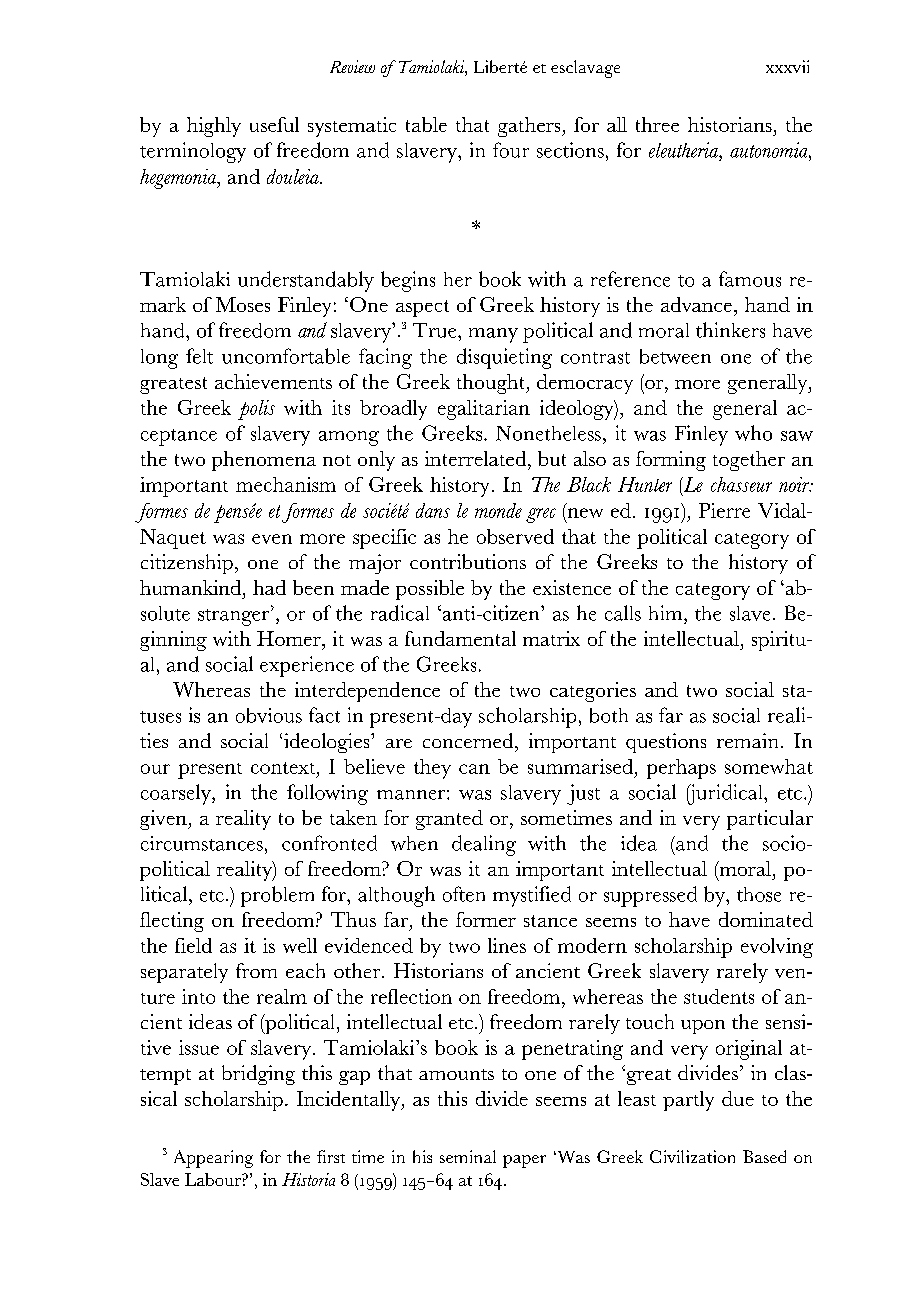 The width and height of the screenshot is (924, 1308). I want to click on him, so click(667, 612).
